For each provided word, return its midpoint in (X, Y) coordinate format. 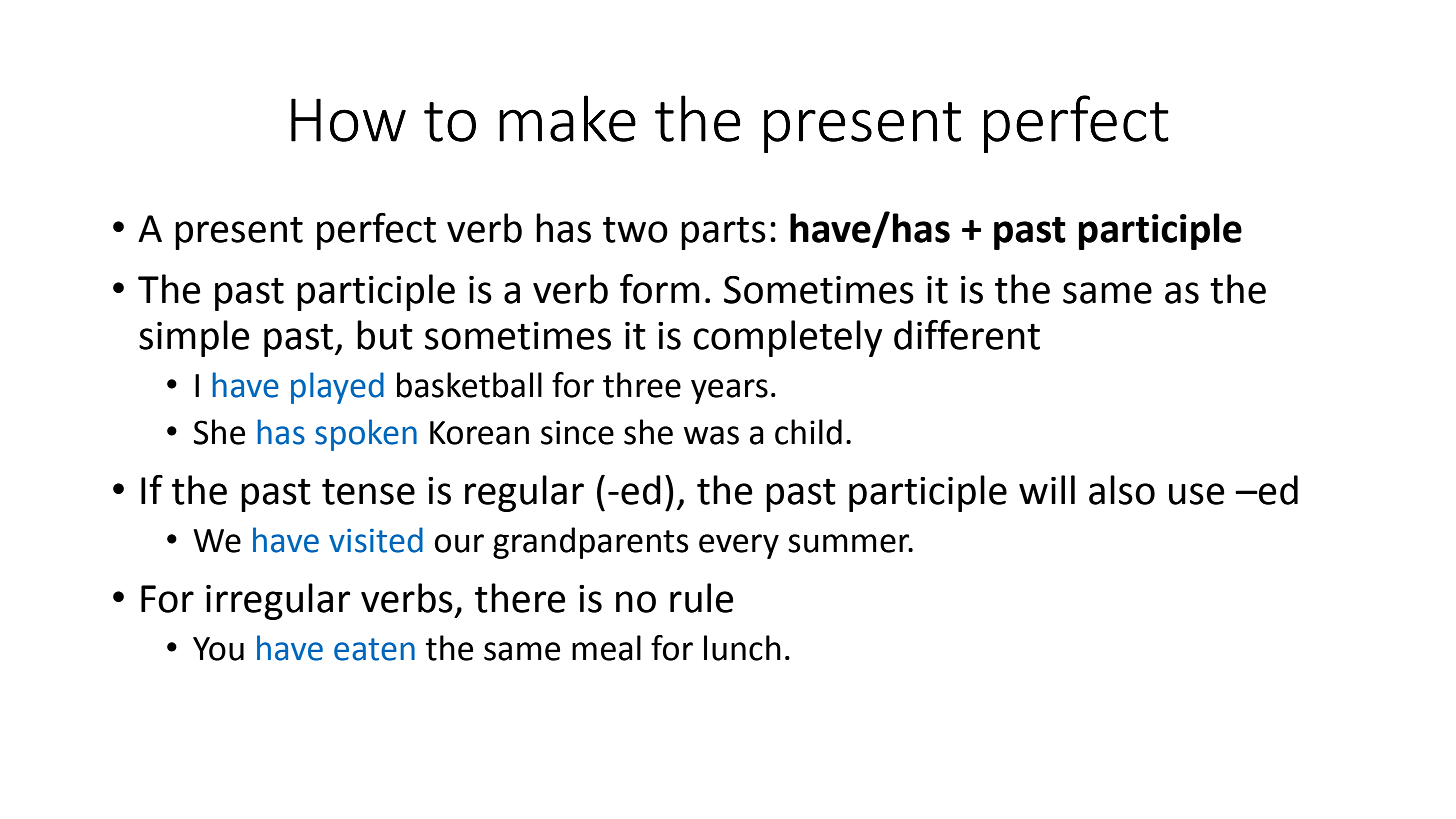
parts (723, 233)
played (337, 388)
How (348, 120)
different (967, 335)
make (567, 118)
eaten (374, 649)
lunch (742, 648)
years (729, 391)
